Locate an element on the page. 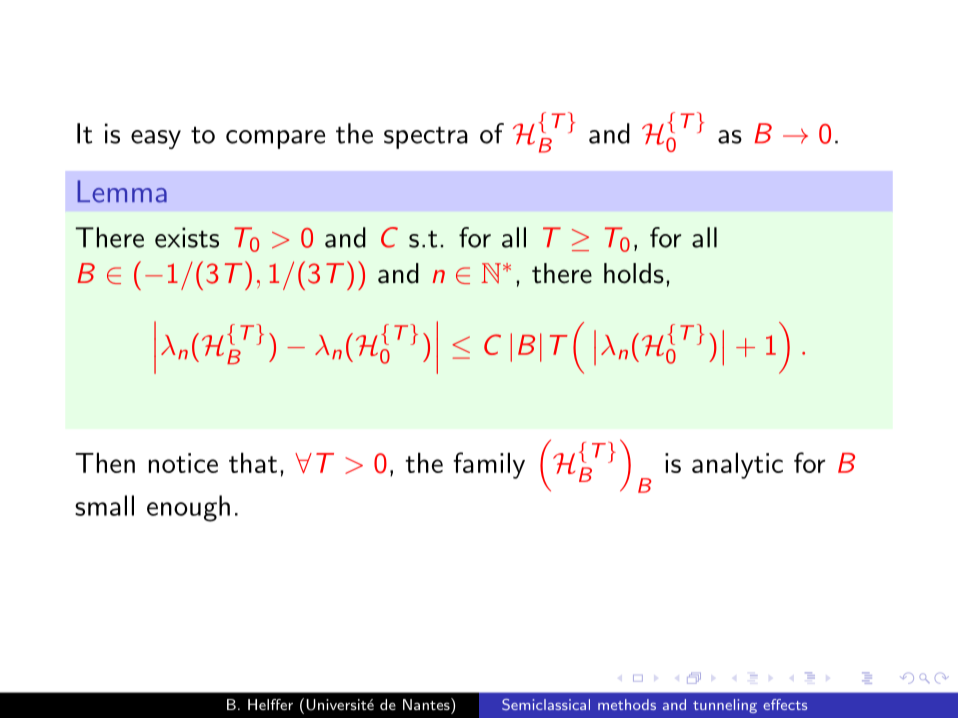 The image size is (958, 718). analytic is located at coordinates (737, 465).
